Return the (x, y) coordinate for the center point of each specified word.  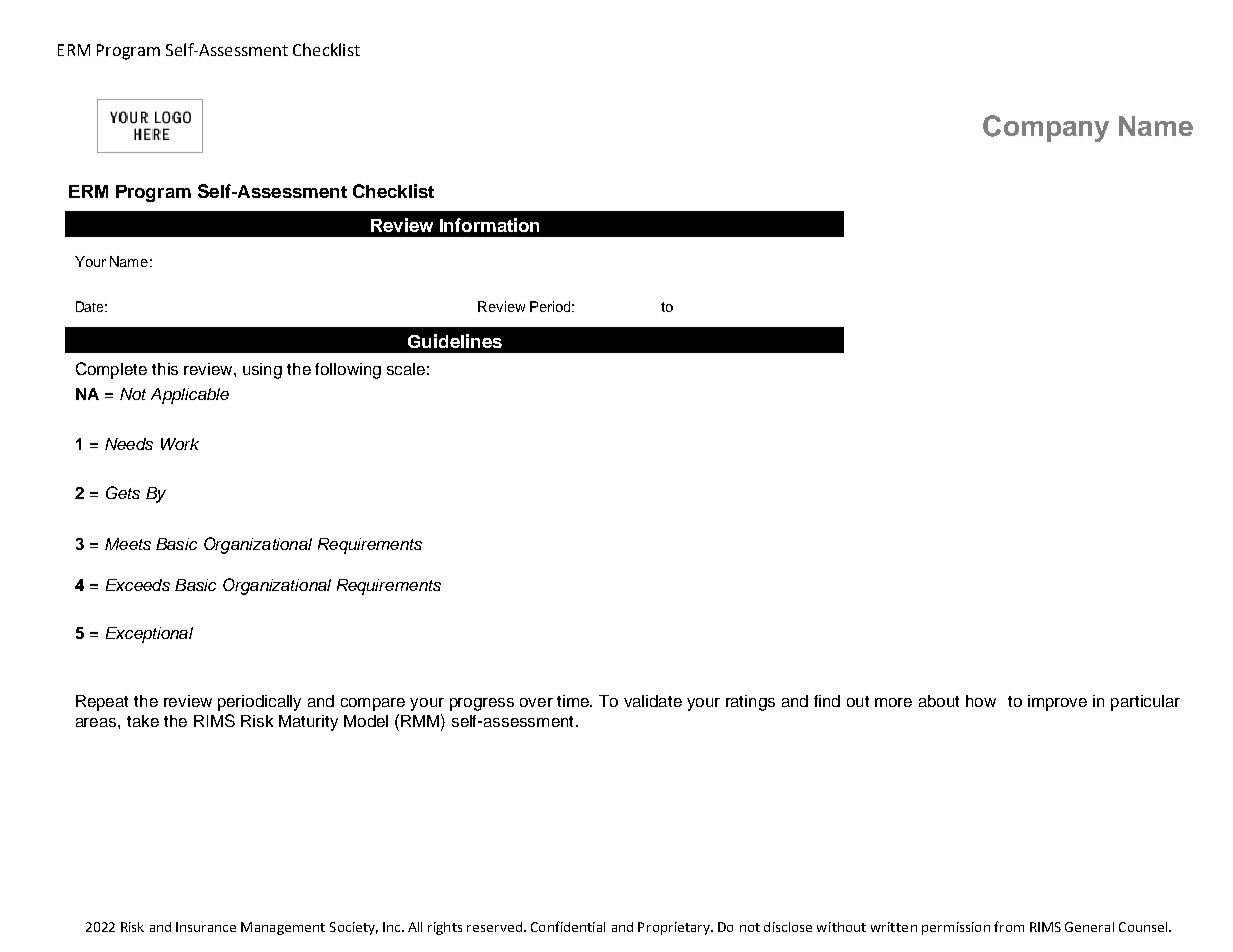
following (348, 371)
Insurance (206, 927)
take (143, 721)
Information (489, 225)
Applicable (190, 396)
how (981, 701)
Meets (128, 544)
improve (1057, 703)
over (536, 702)
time (574, 701)
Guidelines (455, 341)
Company (1046, 128)
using (262, 371)
